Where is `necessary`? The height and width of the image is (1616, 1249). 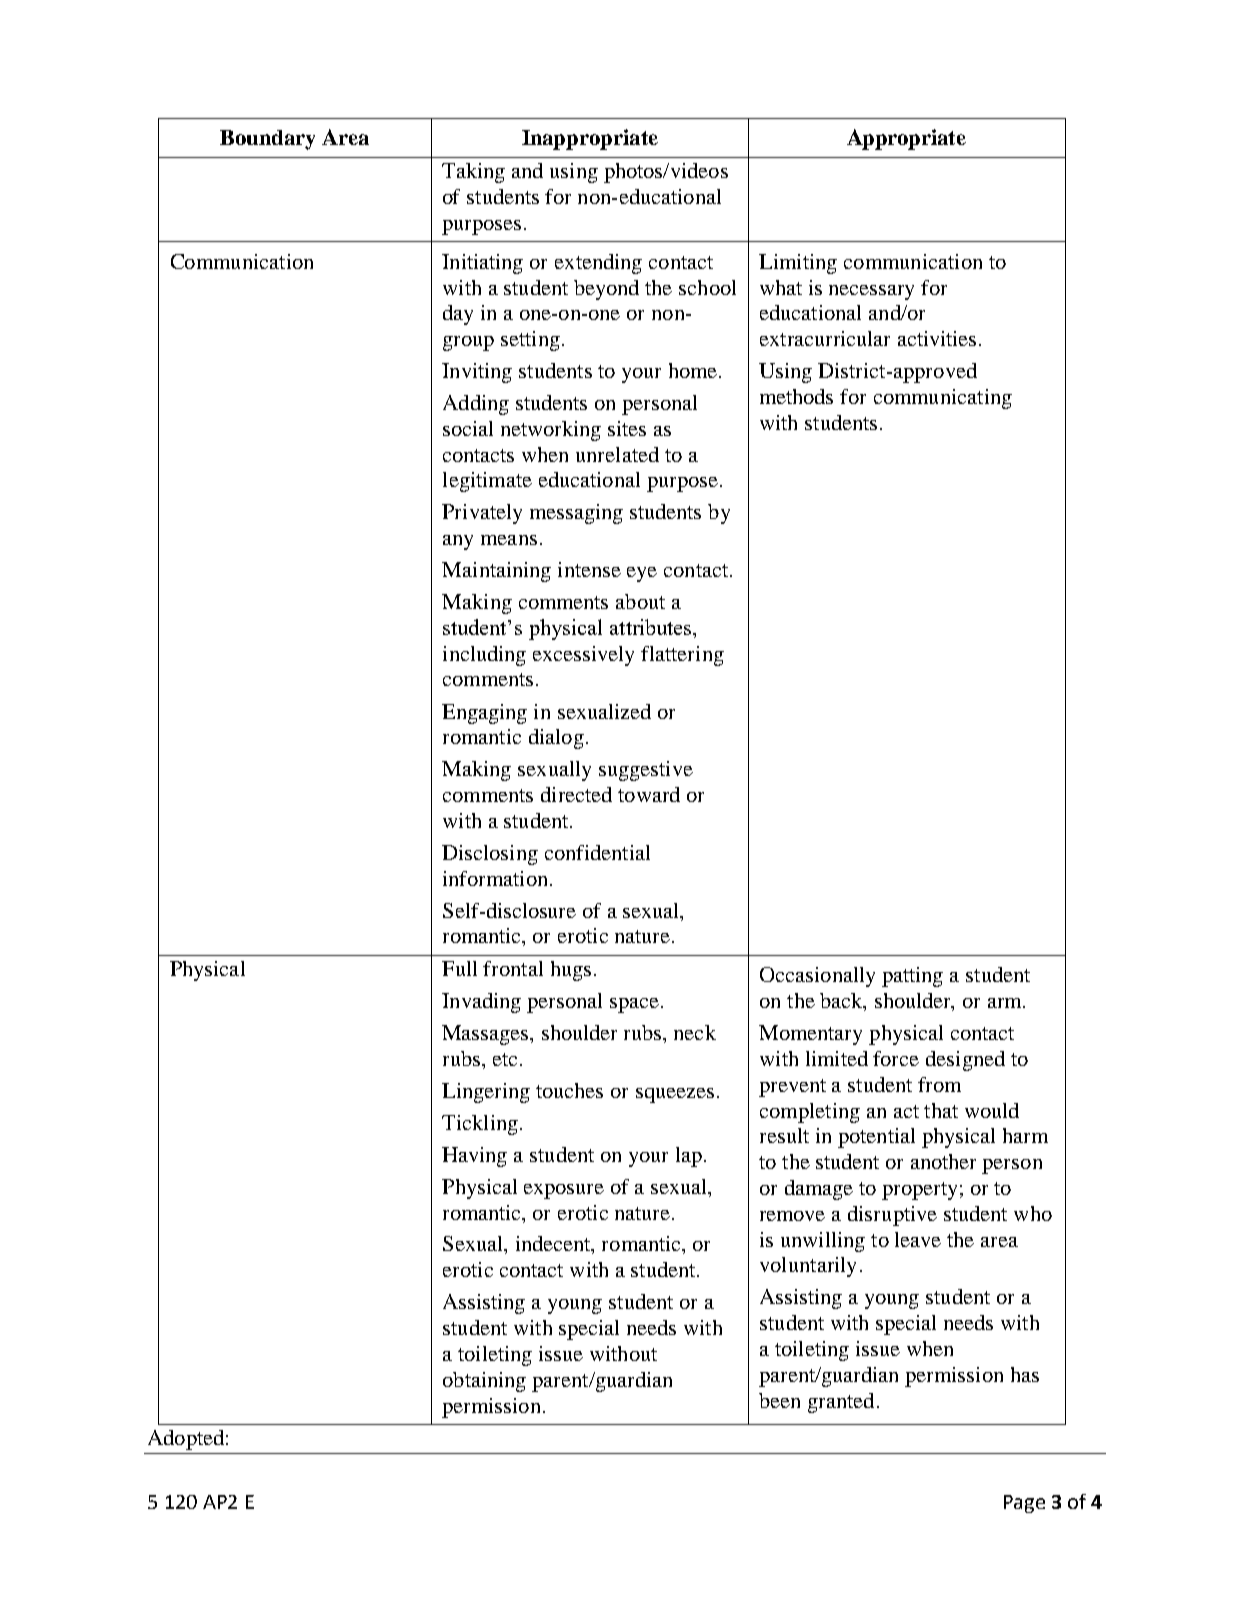 necessary is located at coordinates (871, 292).
